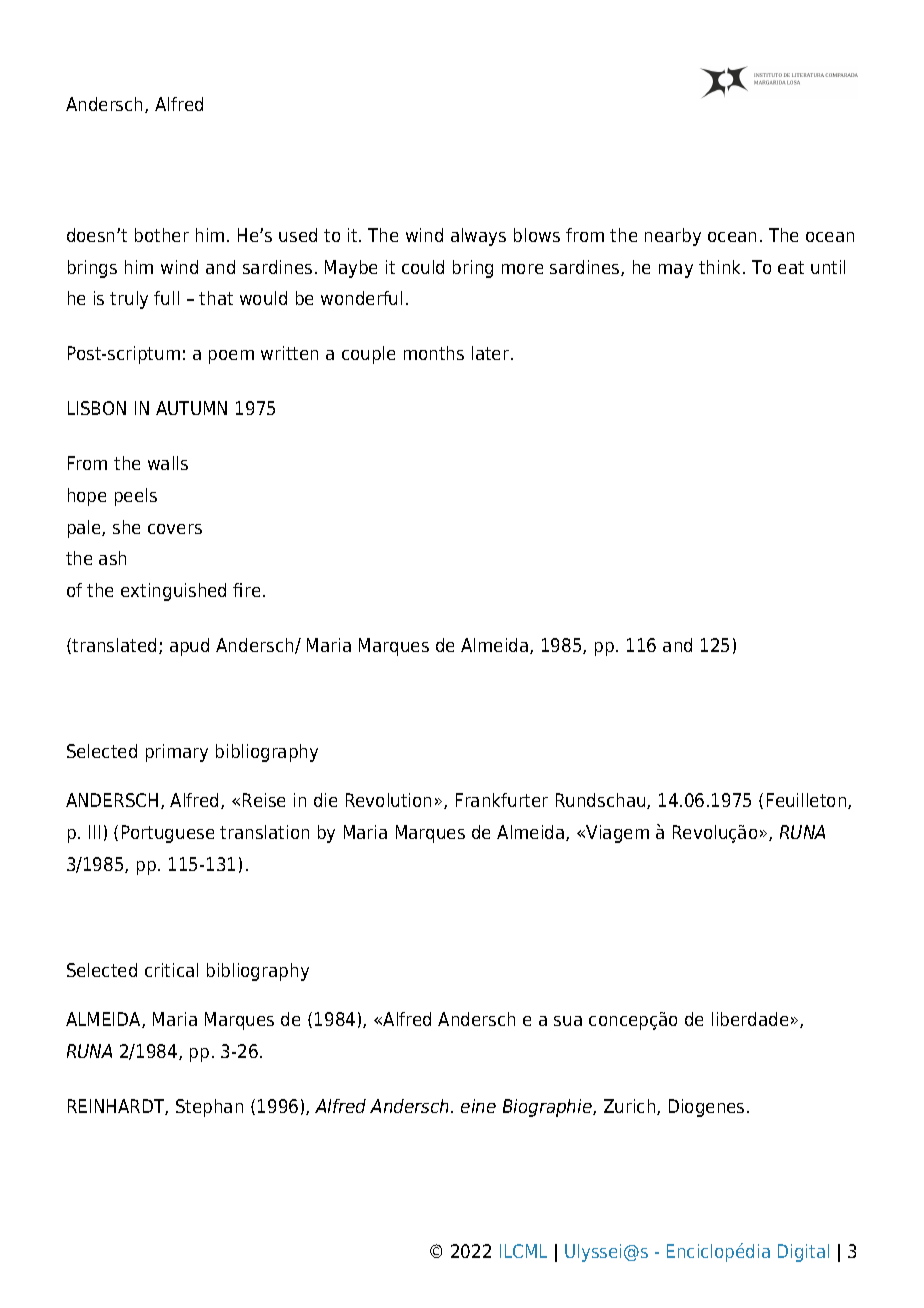 The width and height of the page is (924, 1308). Describe the element at coordinates (478, 1106) in the page. I see `eine` at that location.
